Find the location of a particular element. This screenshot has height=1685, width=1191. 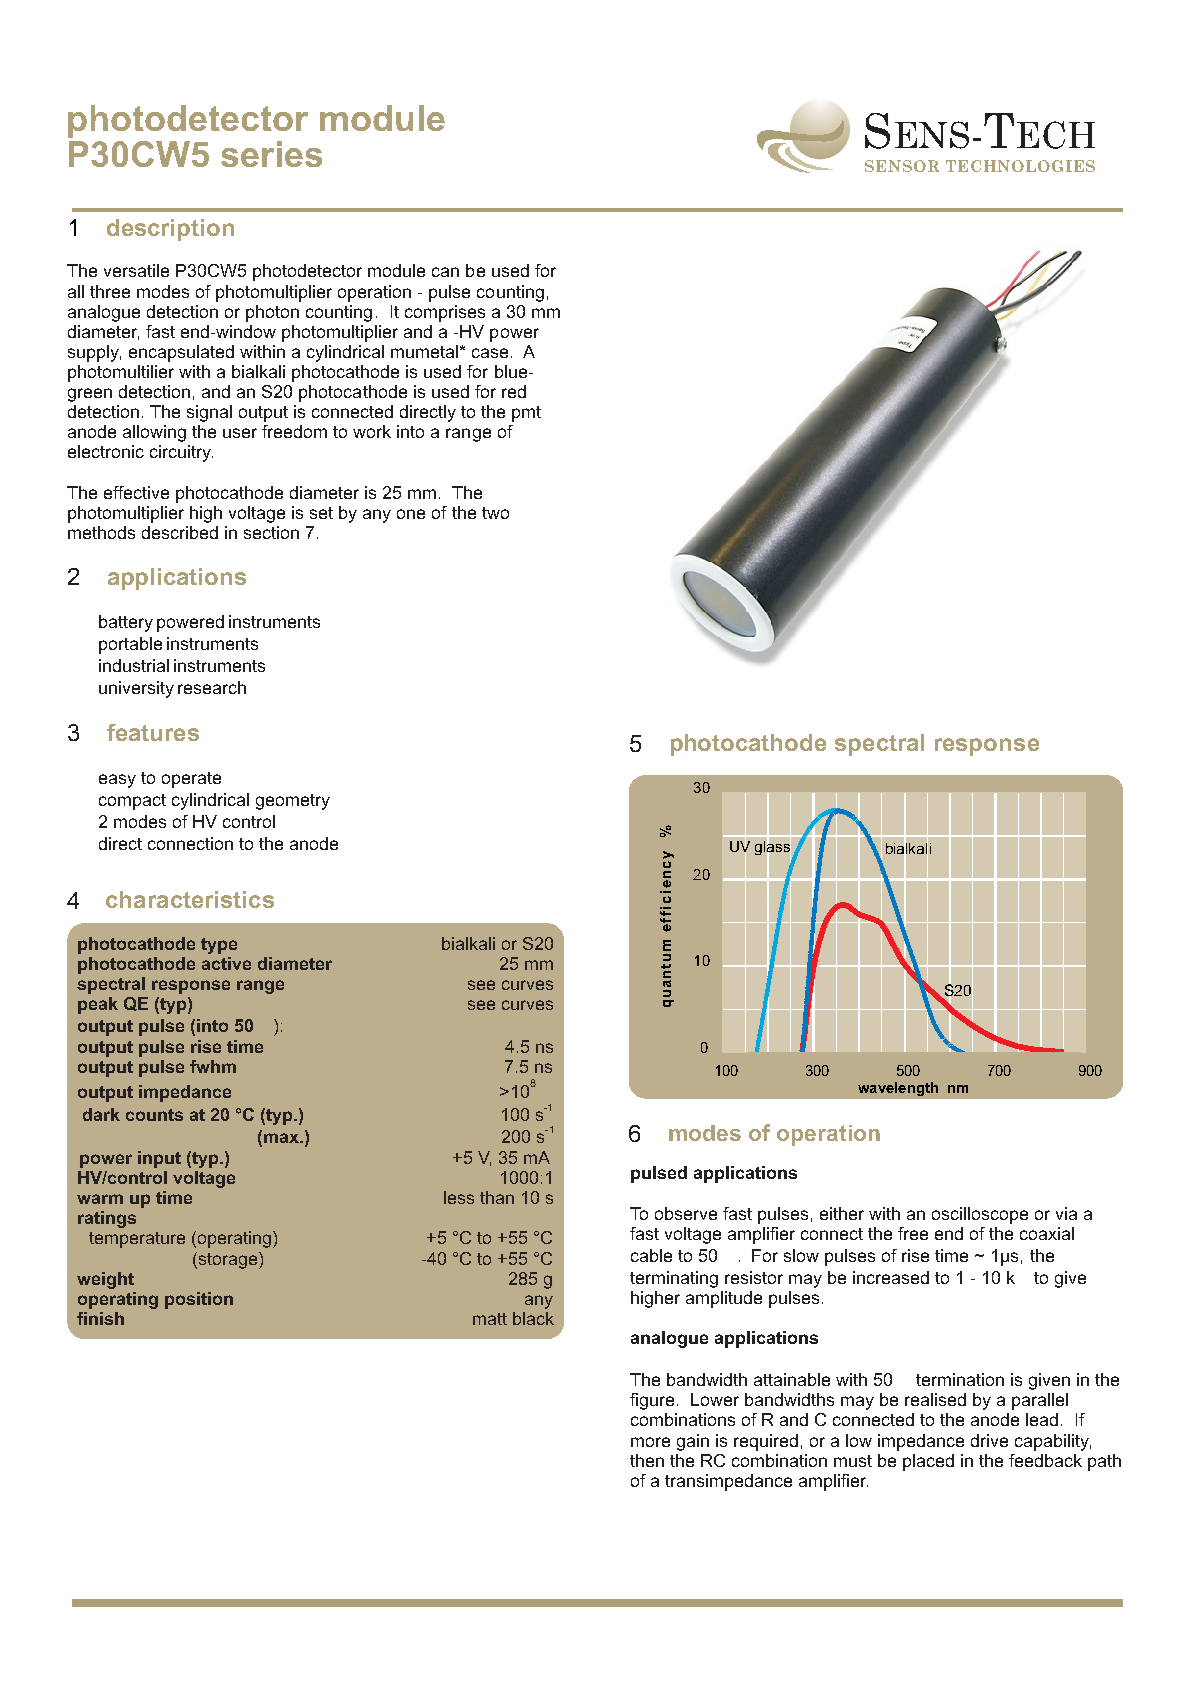

pmt is located at coordinates (526, 414).
